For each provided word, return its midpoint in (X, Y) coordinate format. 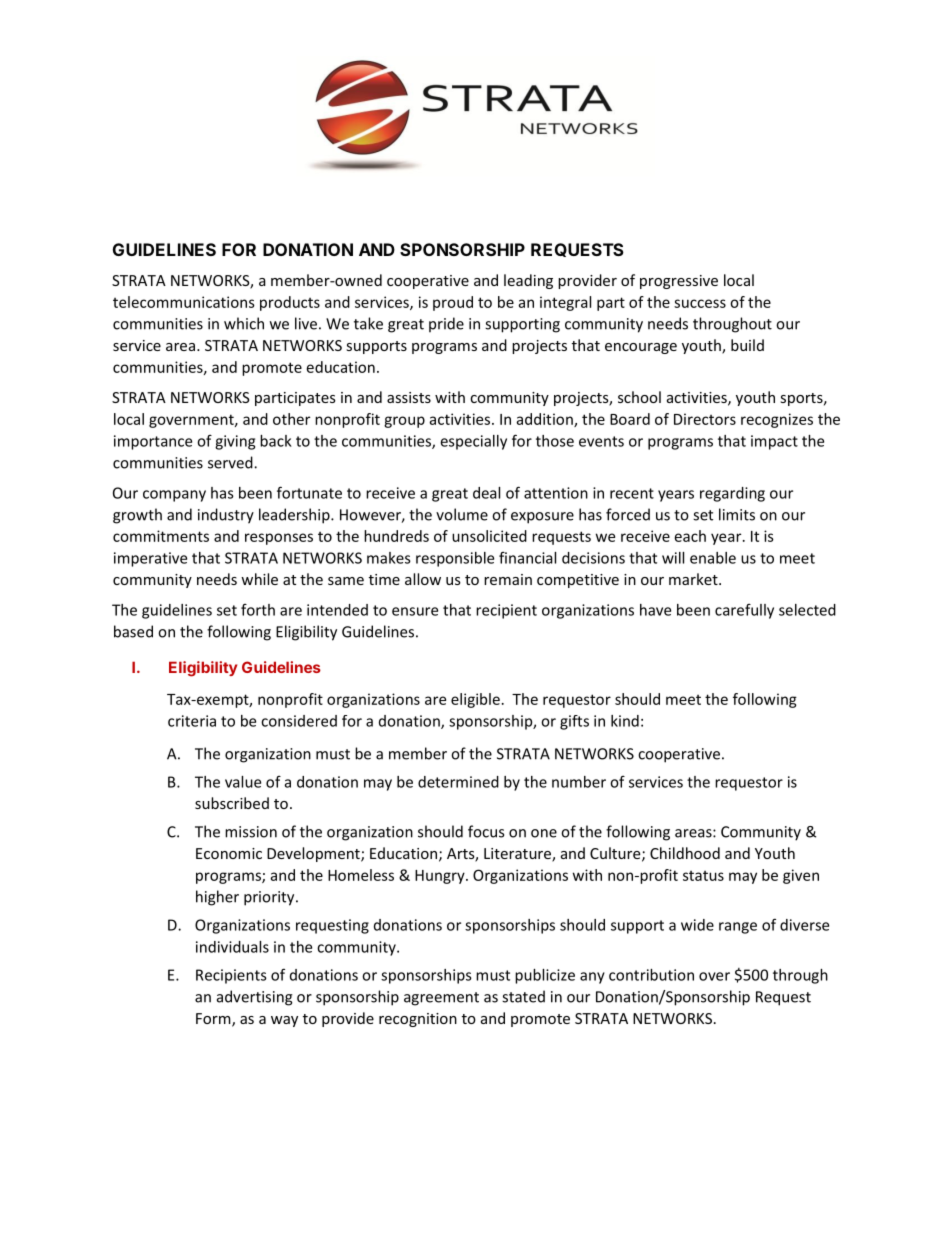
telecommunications (184, 302)
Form (214, 1020)
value (243, 782)
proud (453, 303)
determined (458, 782)
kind (625, 721)
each (690, 536)
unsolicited (489, 536)
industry (226, 516)
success (700, 303)
